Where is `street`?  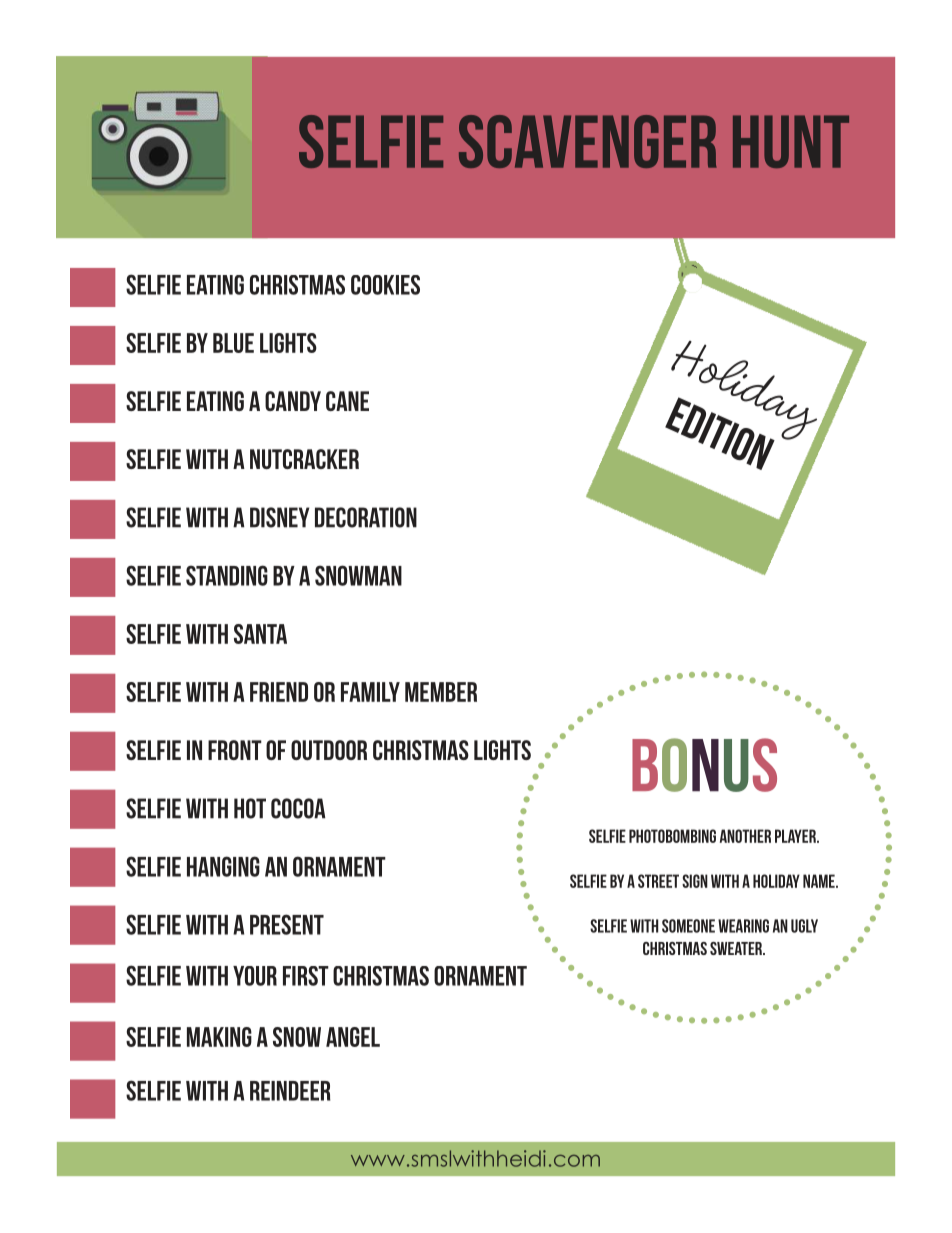
street is located at coordinates (658, 881).
